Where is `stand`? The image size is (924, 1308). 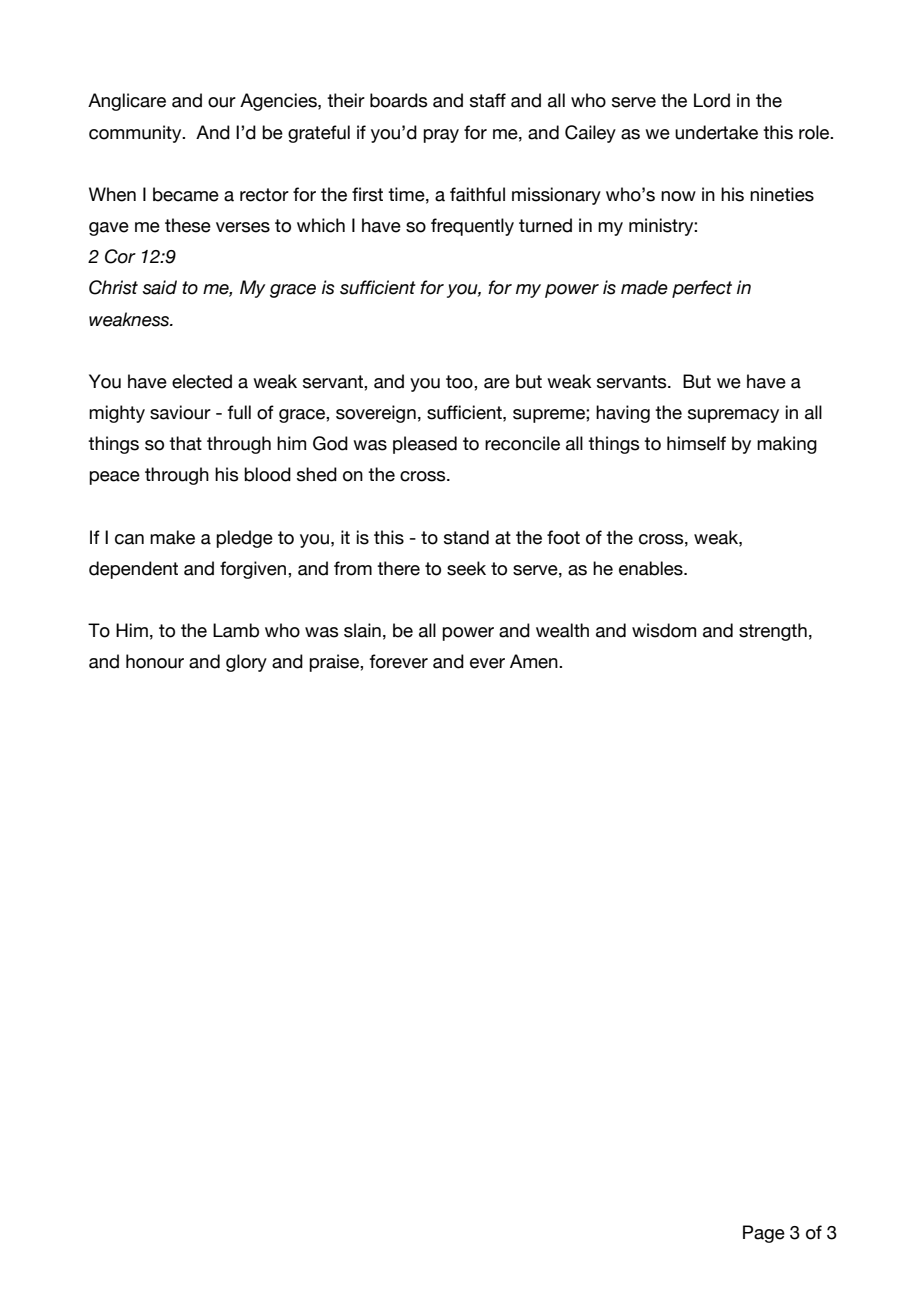
stand is located at coordinates (466, 537).
